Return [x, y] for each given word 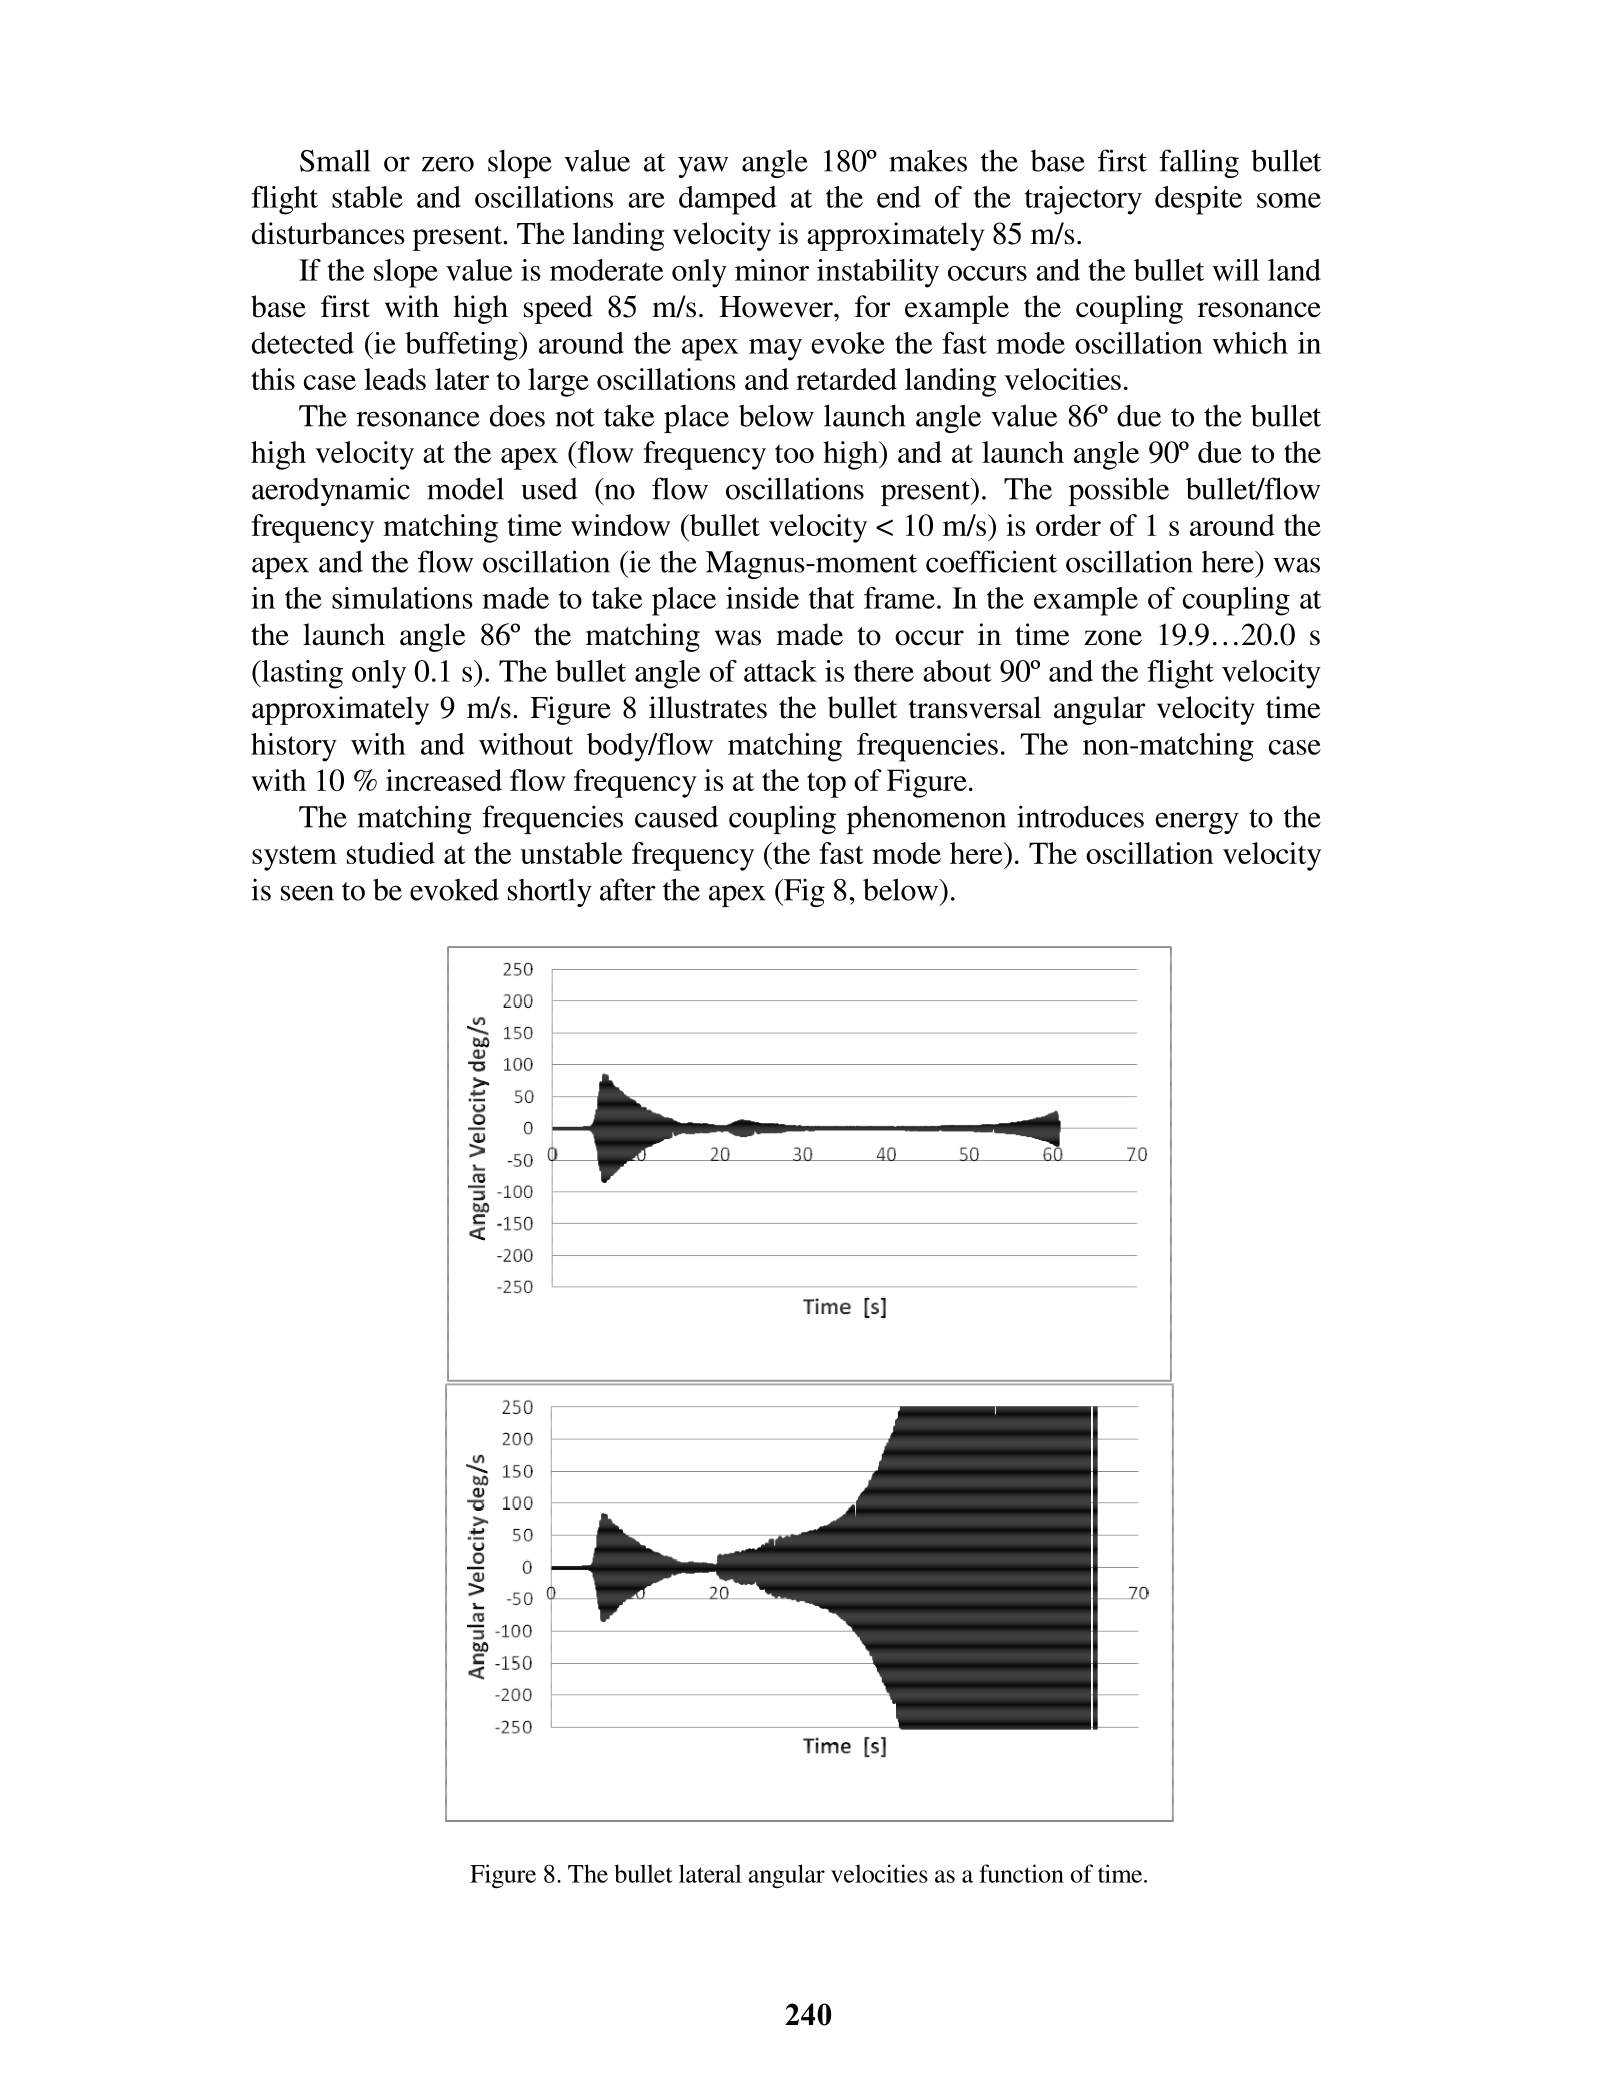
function [1021, 1873]
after [628, 889]
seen [307, 893]
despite [1198, 200]
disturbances [328, 233]
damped [727, 200]
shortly [550, 892]
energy [1197, 823]
